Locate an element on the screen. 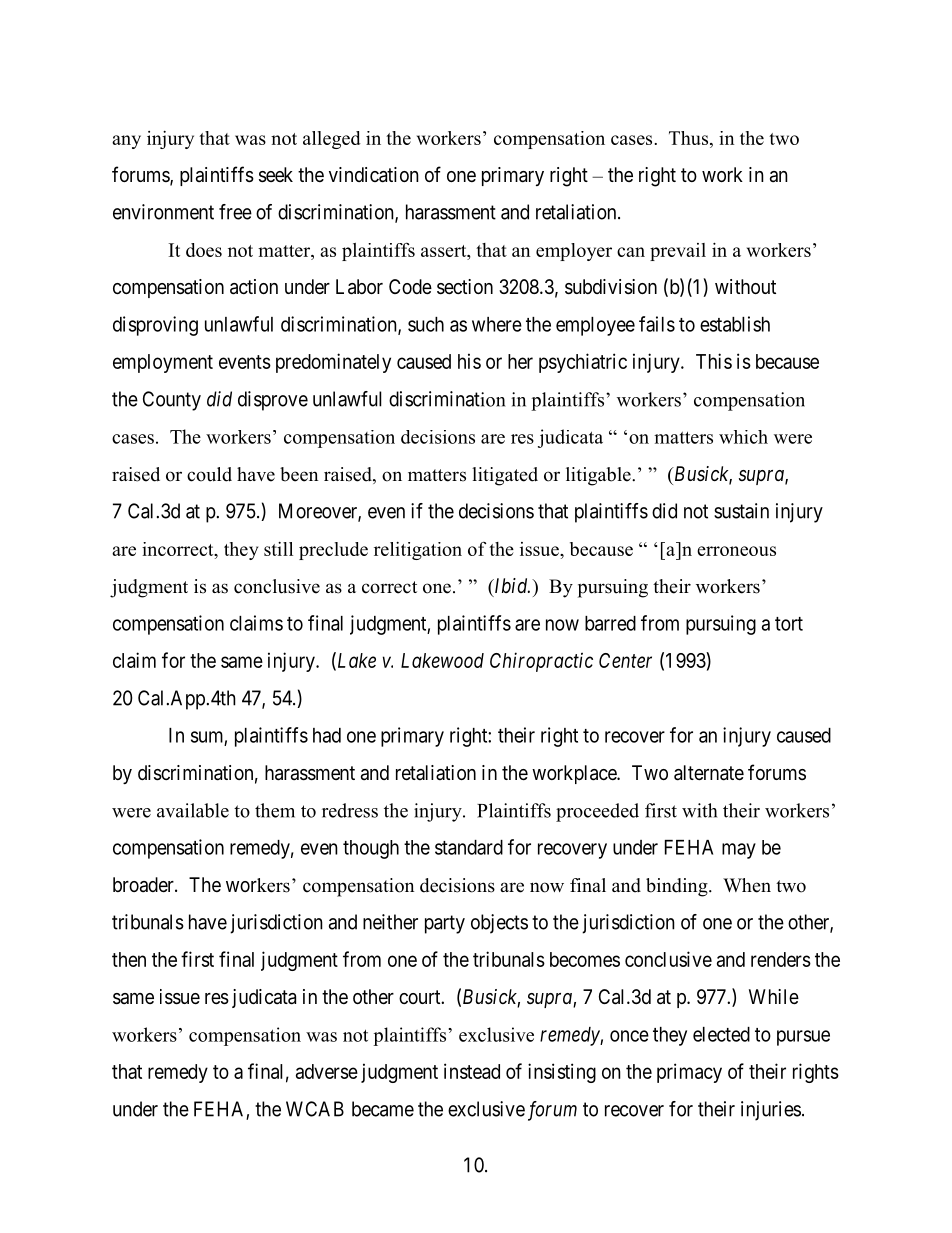 The width and height of the screenshot is (952, 1233). free is located at coordinates (235, 212).
